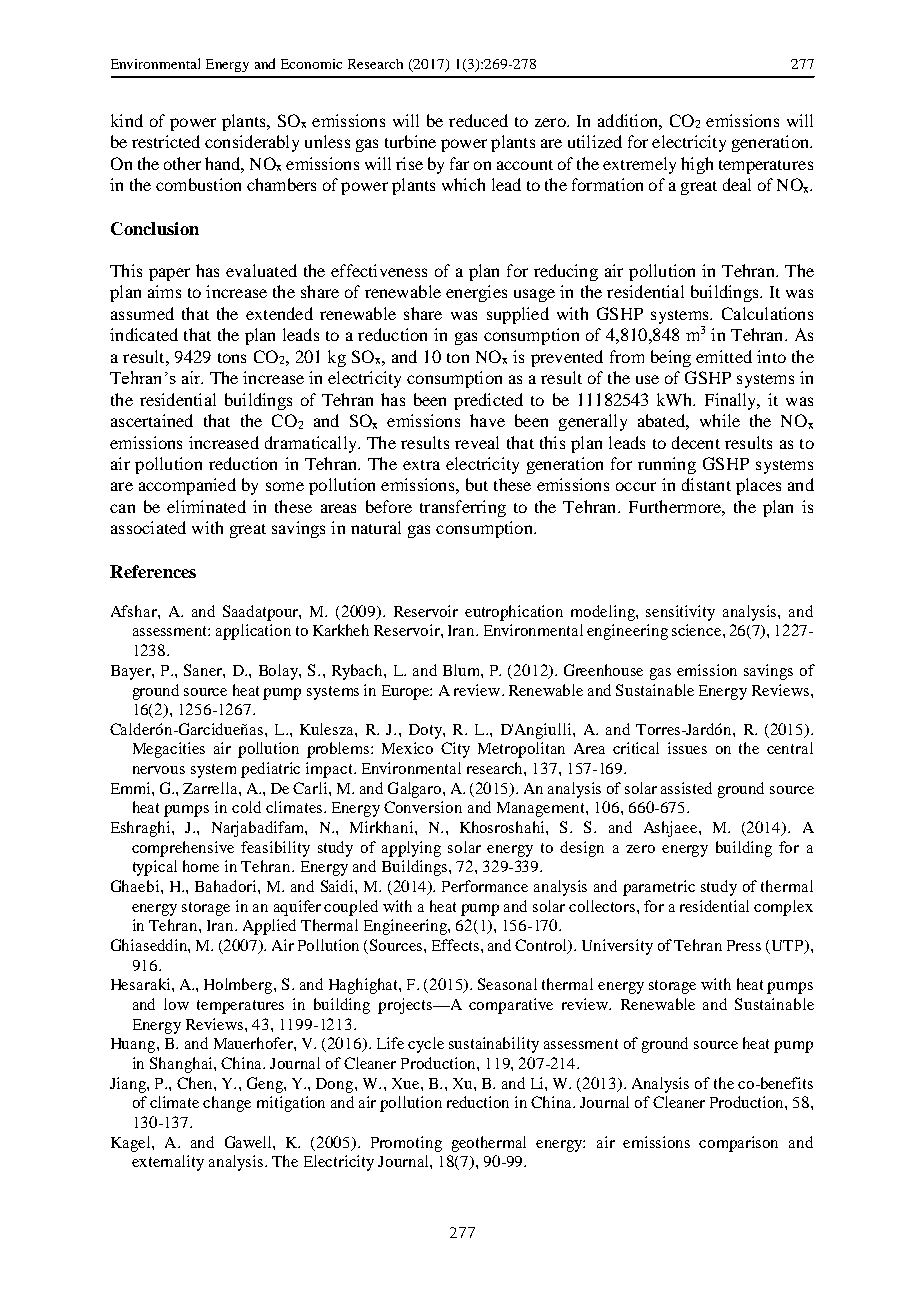 The width and height of the screenshot is (924, 1308). What do you see at coordinates (639, 165) in the screenshot?
I see `extremely` at bounding box center [639, 165].
